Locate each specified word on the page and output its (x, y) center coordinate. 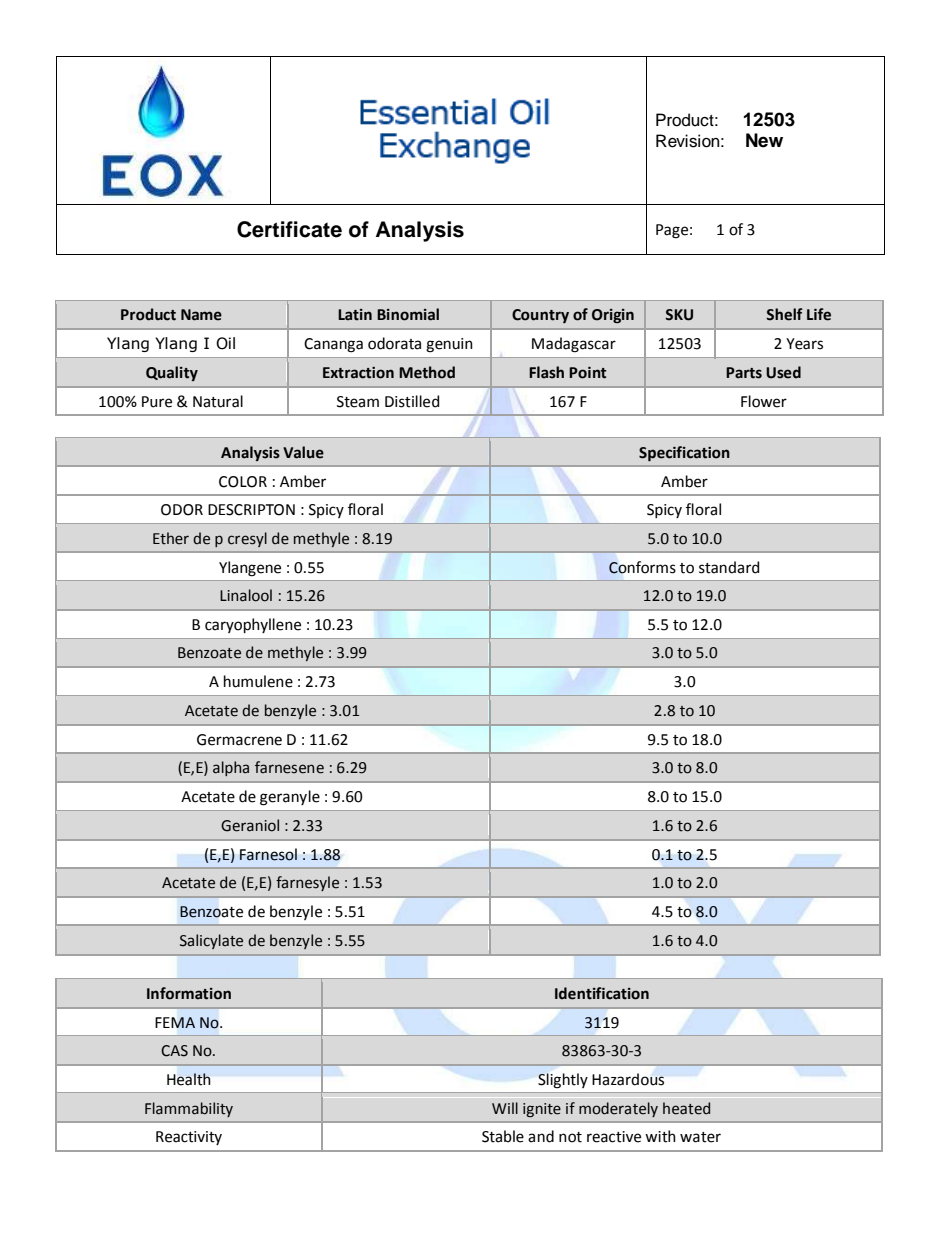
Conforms (642, 567)
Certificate (289, 229)
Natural (218, 401)
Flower (764, 401)
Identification (602, 993)
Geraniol (250, 825)
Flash (546, 372)
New (764, 140)
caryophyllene (253, 625)
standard (729, 567)
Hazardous (628, 1079)
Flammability (189, 1109)
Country (540, 316)
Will (505, 1108)
